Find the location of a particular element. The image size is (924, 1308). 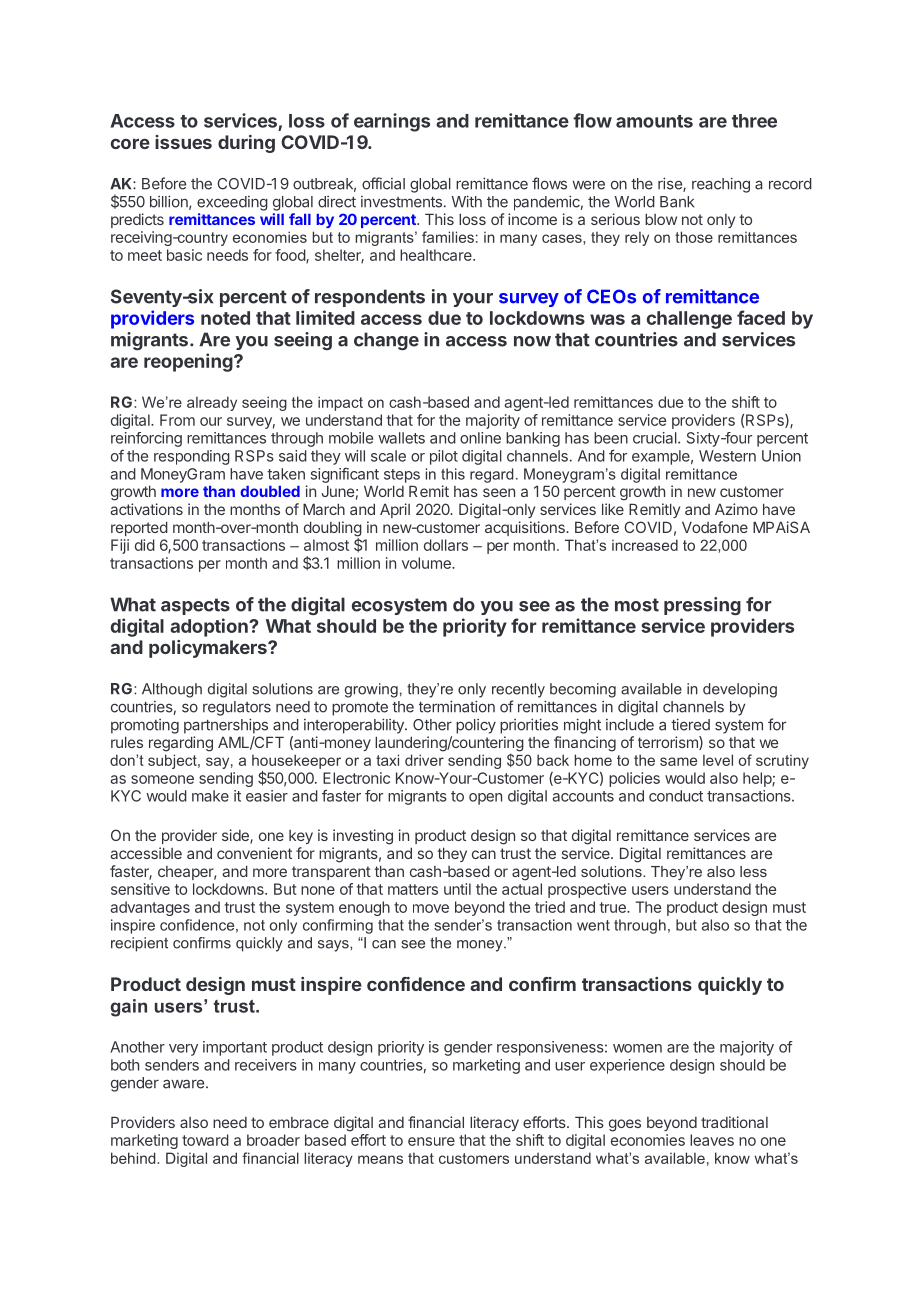

until is located at coordinates (457, 889).
